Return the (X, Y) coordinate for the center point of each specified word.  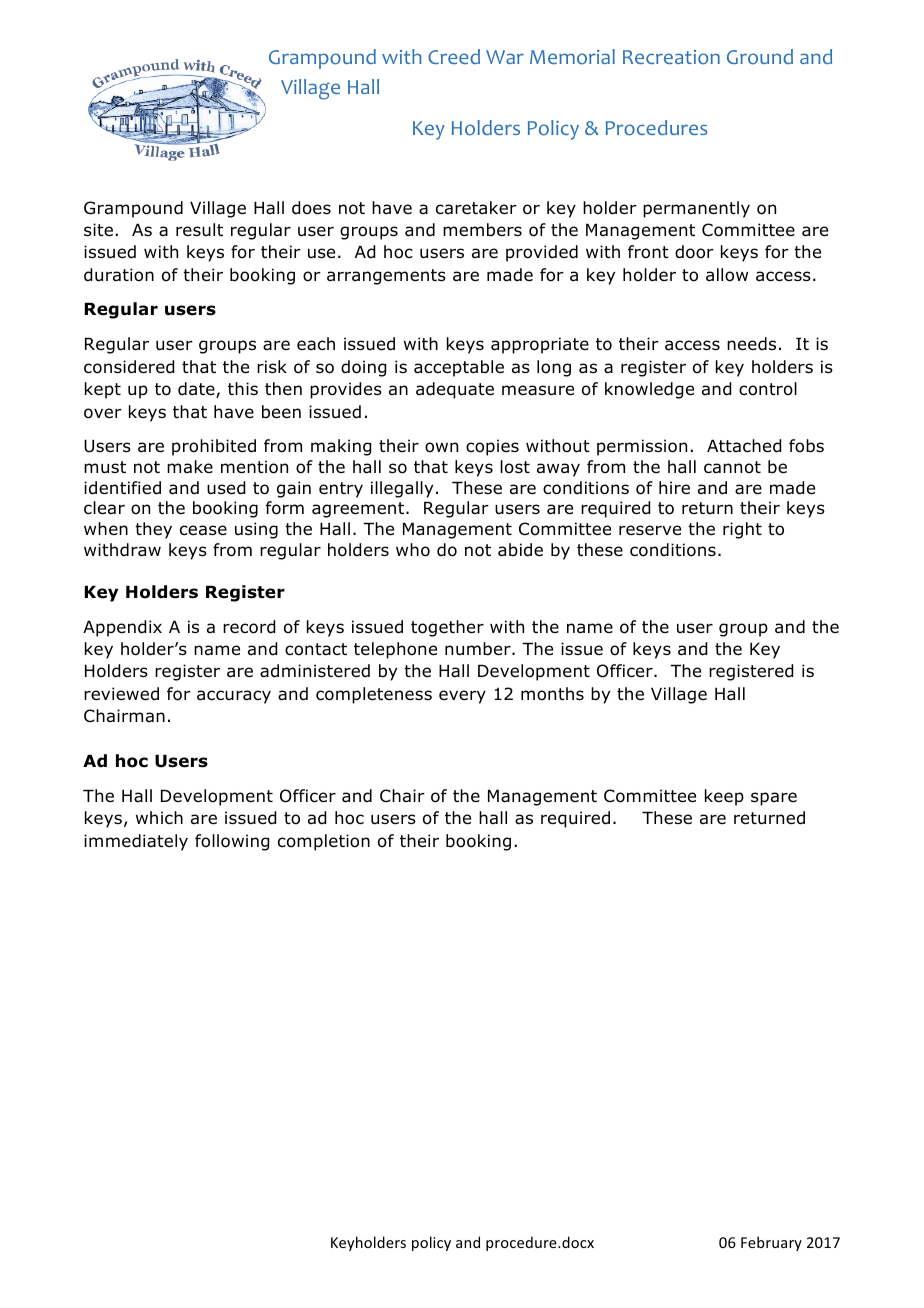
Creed (454, 56)
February (771, 1243)
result (199, 230)
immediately (136, 842)
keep (724, 797)
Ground (760, 57)
